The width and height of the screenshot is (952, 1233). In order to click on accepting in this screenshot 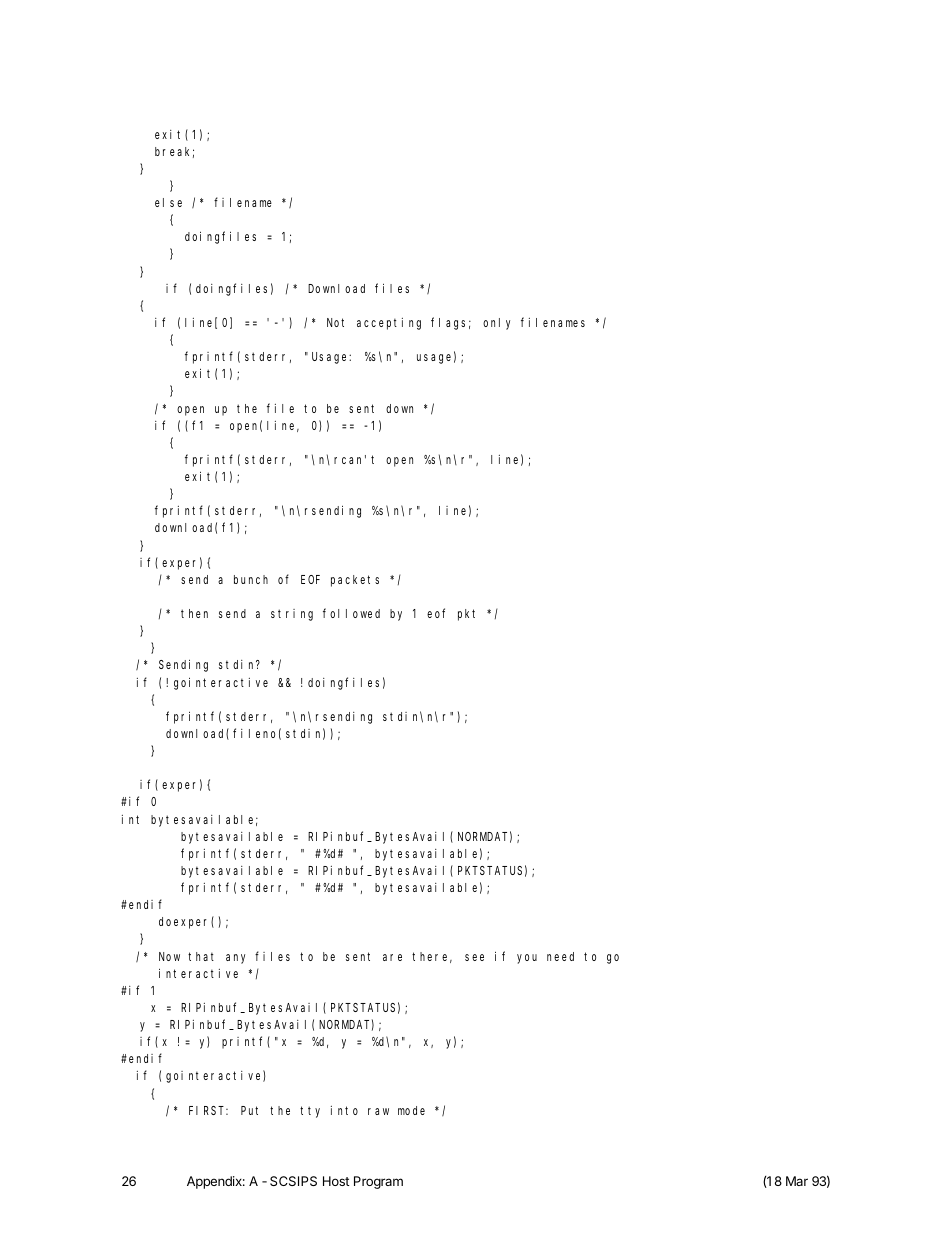, I will do `click(389, 324)`.
